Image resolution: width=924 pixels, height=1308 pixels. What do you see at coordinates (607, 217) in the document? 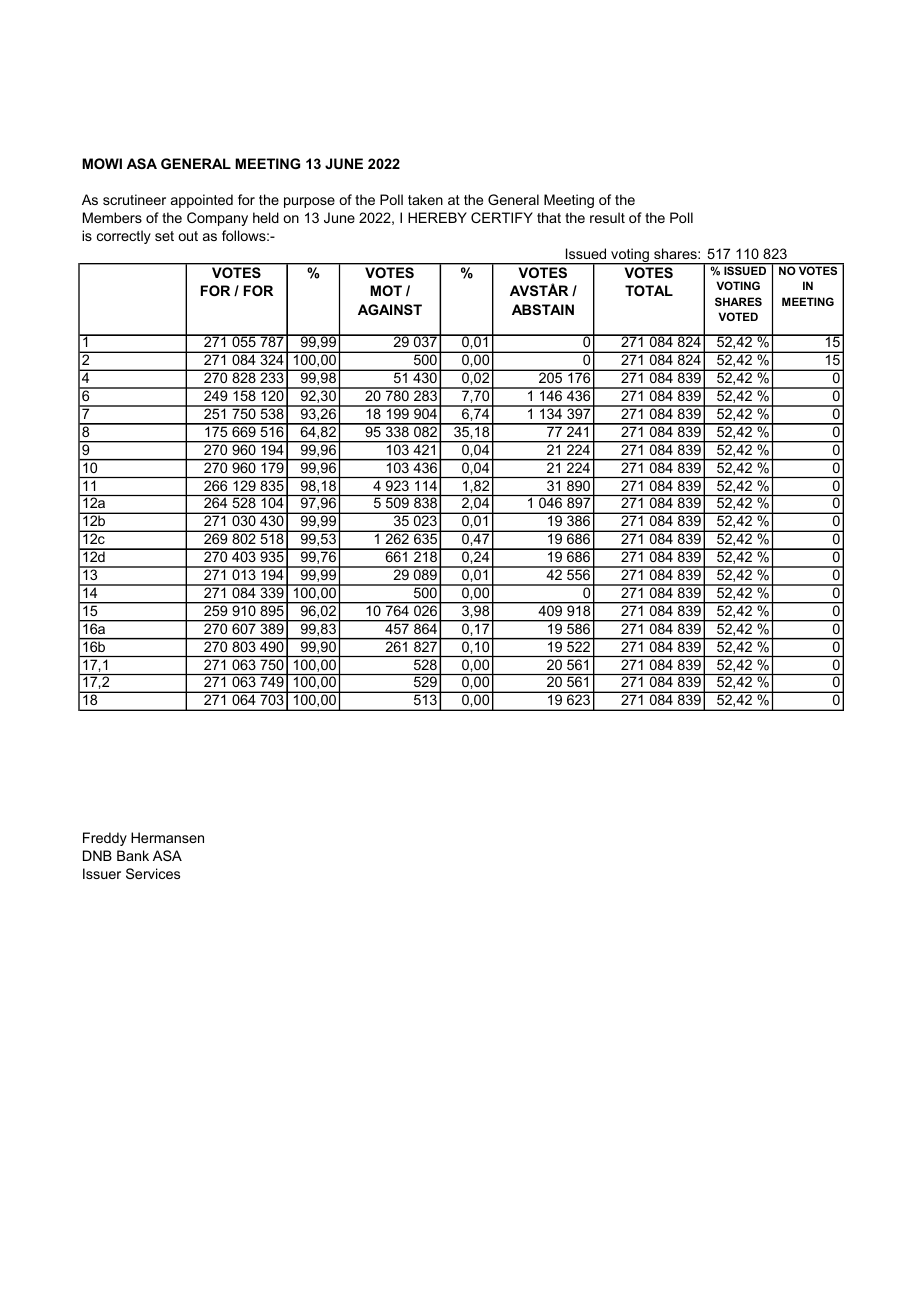
I see `result` at bounding box center [607, 217].
